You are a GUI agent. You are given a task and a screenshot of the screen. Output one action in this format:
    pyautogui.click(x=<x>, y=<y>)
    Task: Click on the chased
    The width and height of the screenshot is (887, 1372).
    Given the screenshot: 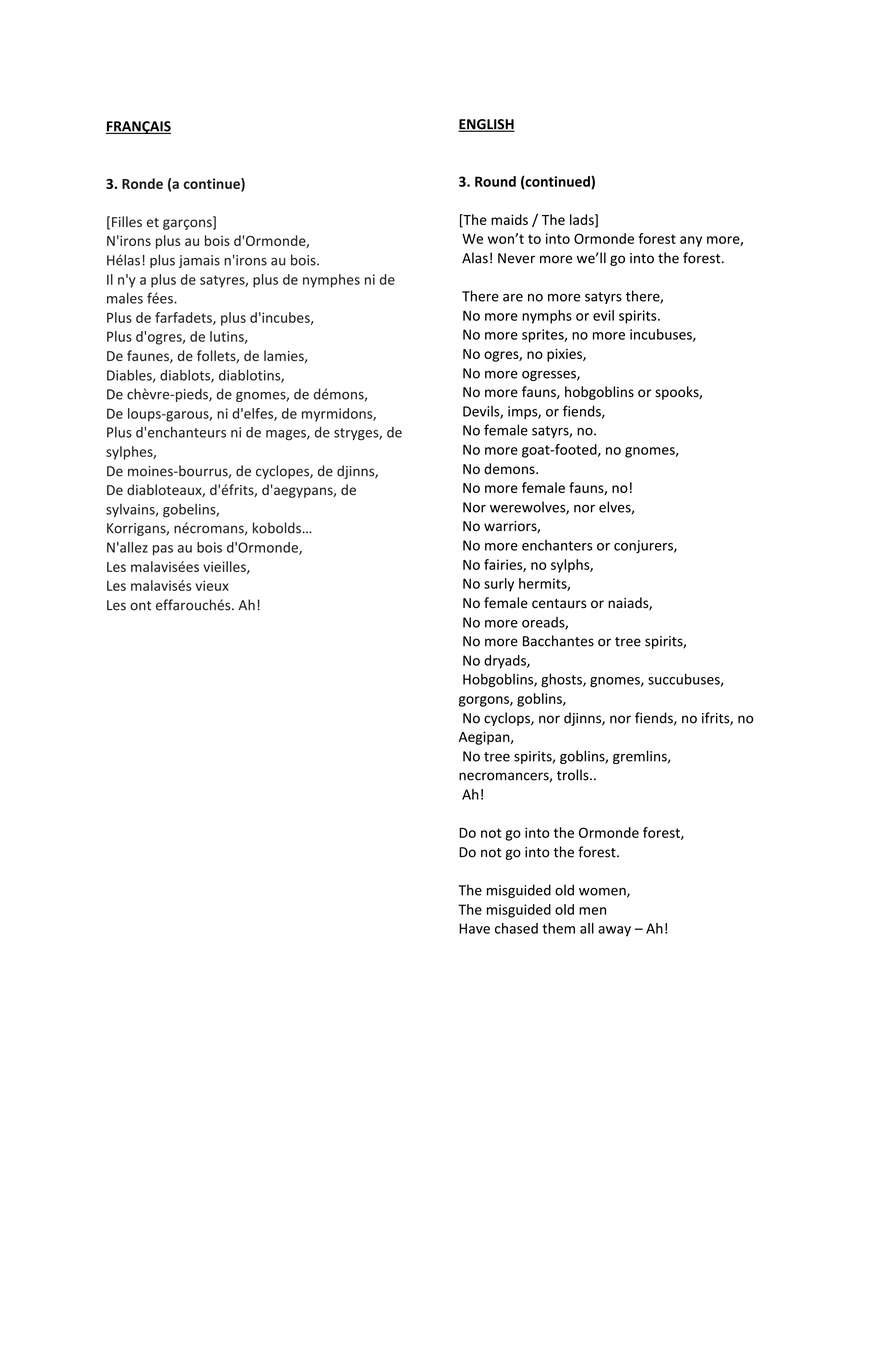 What is the action you would take?
    pyautogui.click(x=516, y=928)
